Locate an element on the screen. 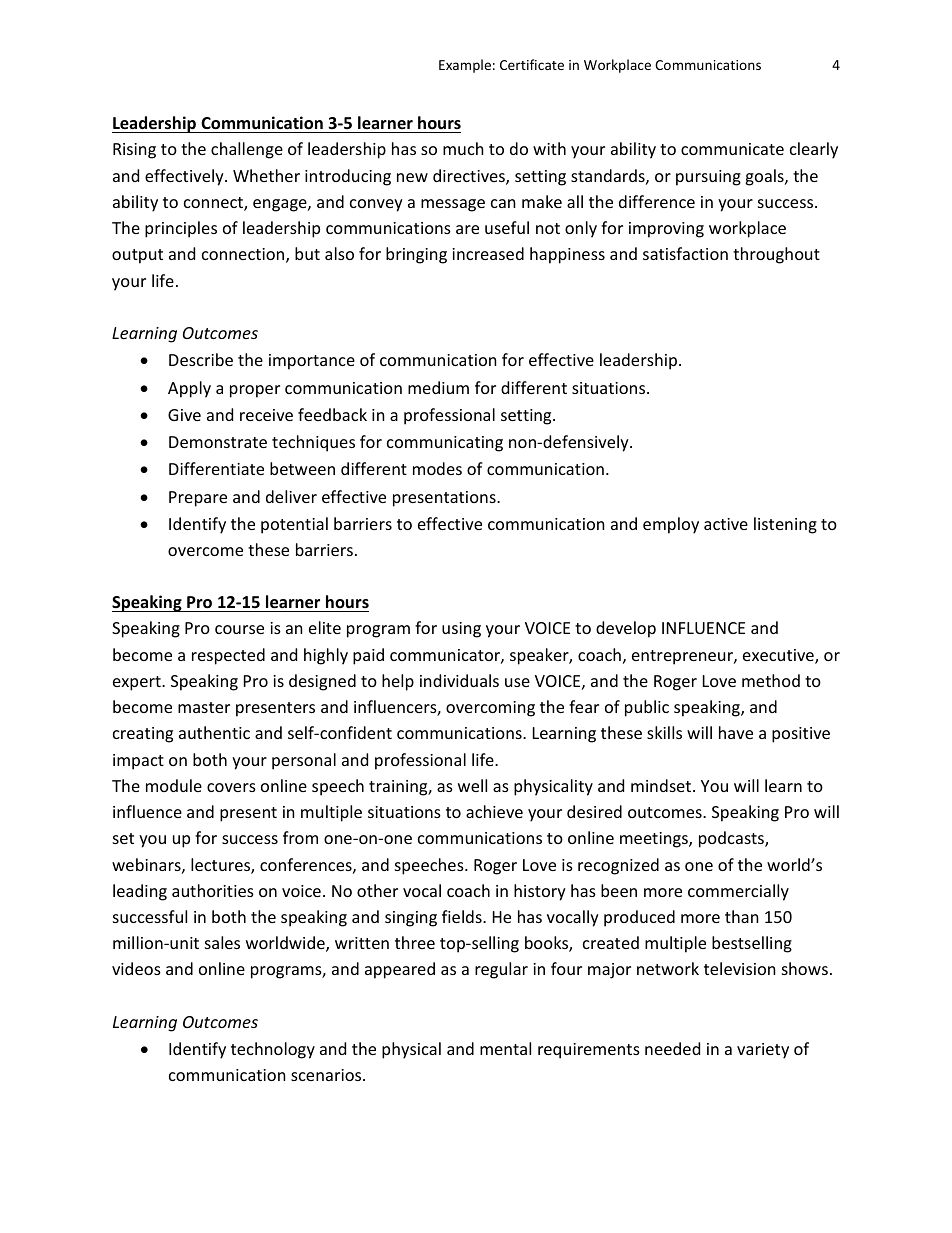 Image resolution: width=952 pixels, height=1233 pixels. technology is located at coordinates (273, 1050).
